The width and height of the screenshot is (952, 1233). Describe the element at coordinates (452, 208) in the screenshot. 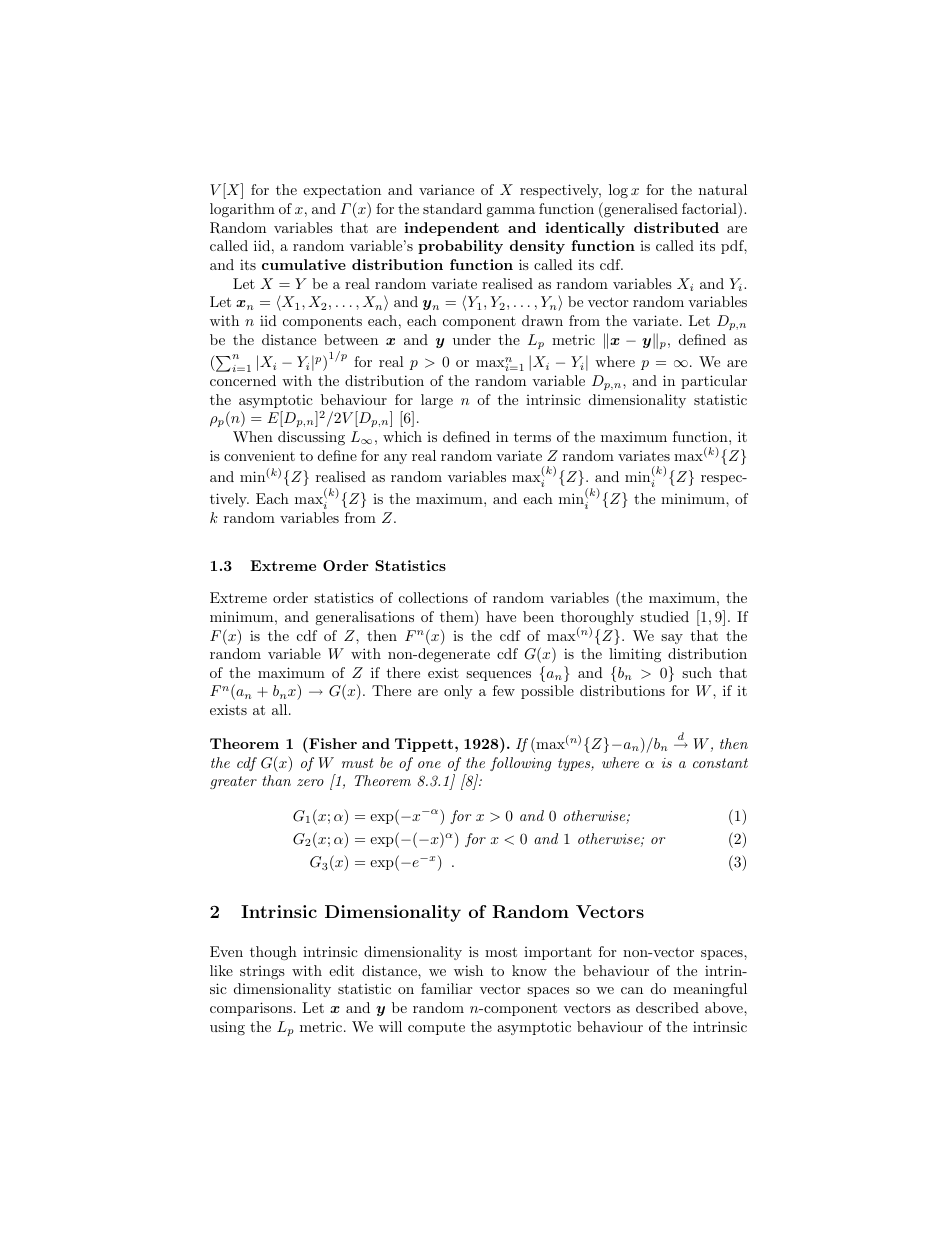

I see `standard` at that location.
